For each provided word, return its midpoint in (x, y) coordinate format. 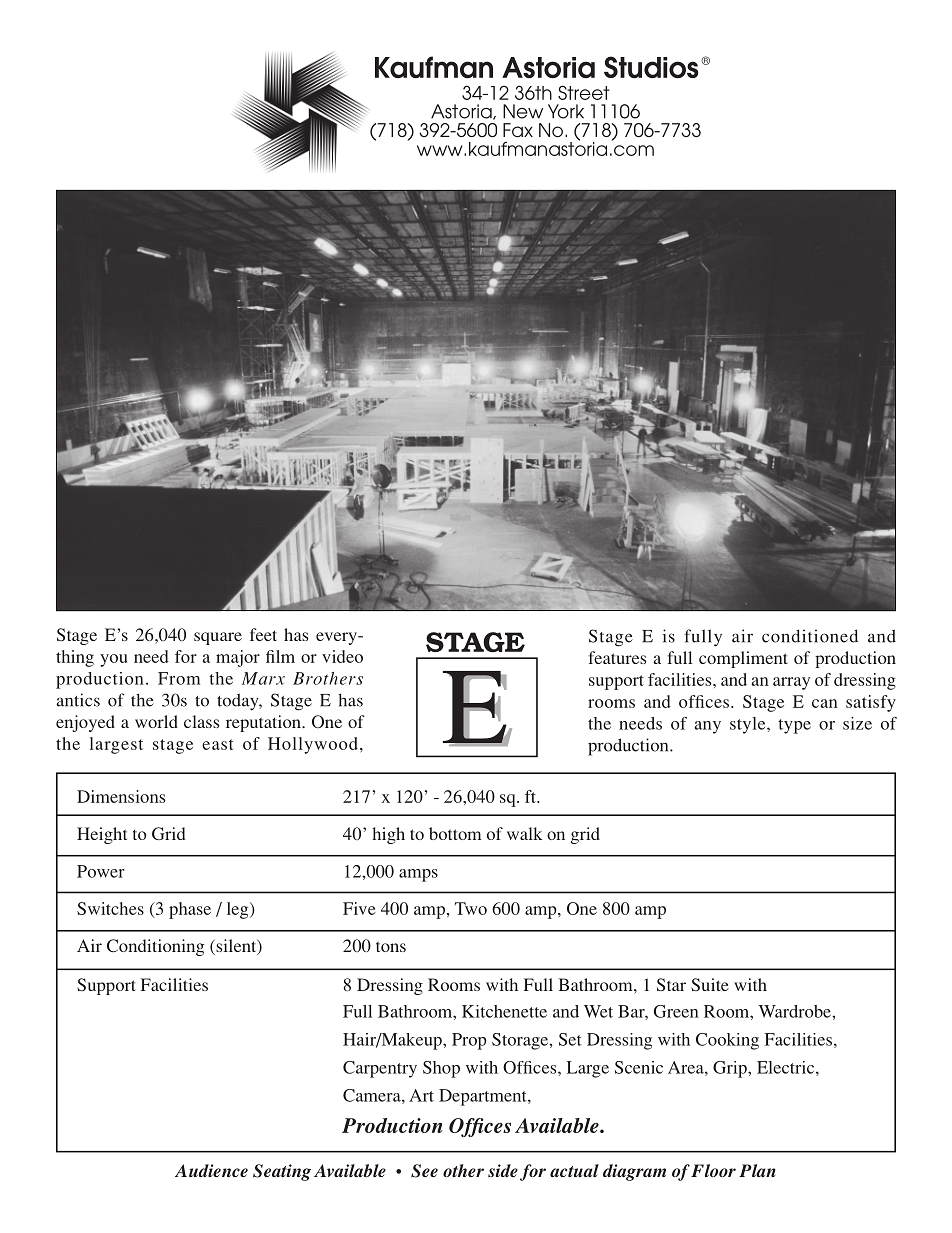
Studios (651, 67)
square (218, 638)
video (342, 656)
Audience (211, 1170)
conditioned (810, 636)
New (523, 111)
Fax (518, 130)
